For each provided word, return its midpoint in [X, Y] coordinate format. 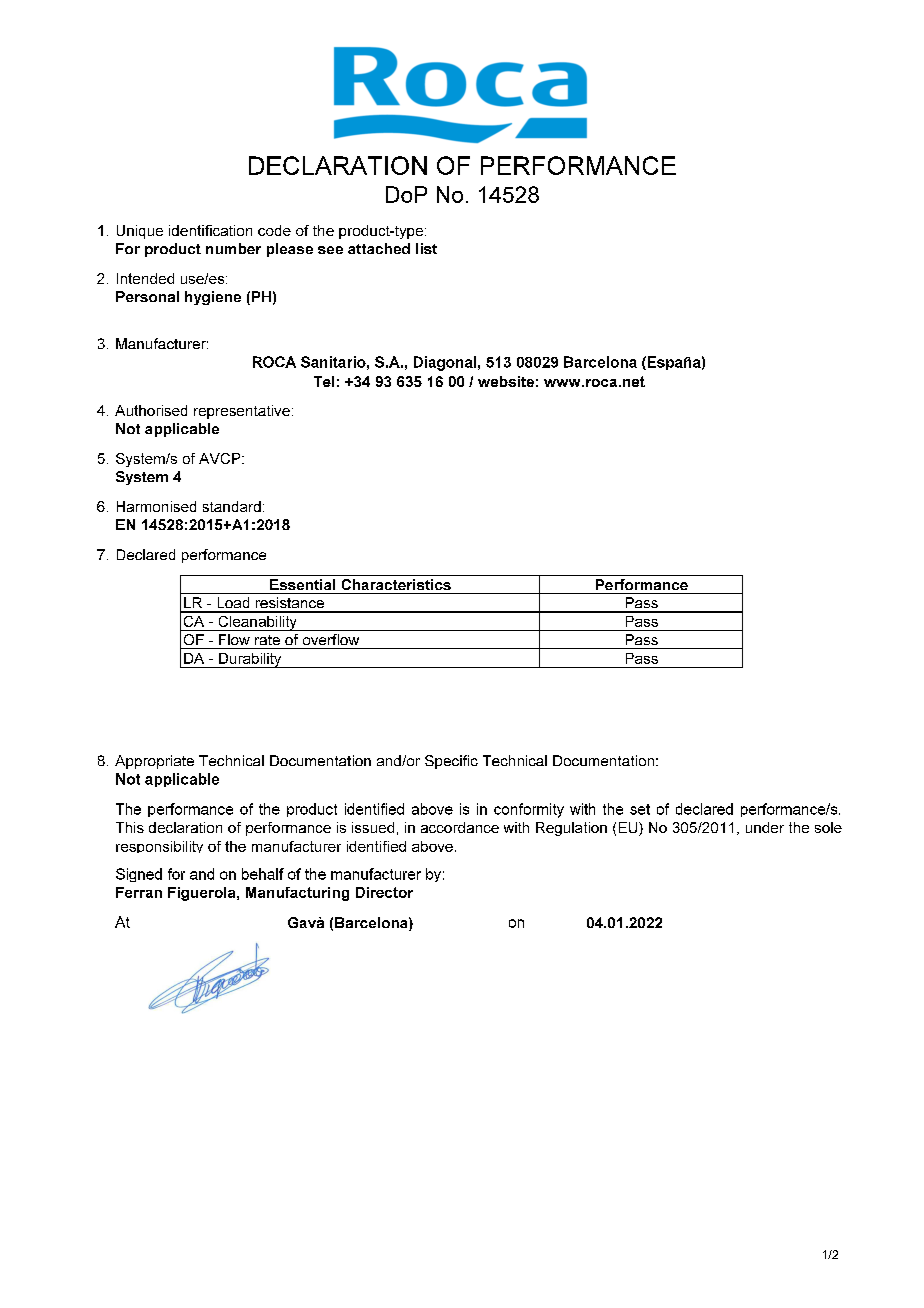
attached [379, 248]
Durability [250, 660]
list [426, 248]
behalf [263, 874]
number [233, 248]
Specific [451, 762]
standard [232, 506]
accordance [460, 827]
